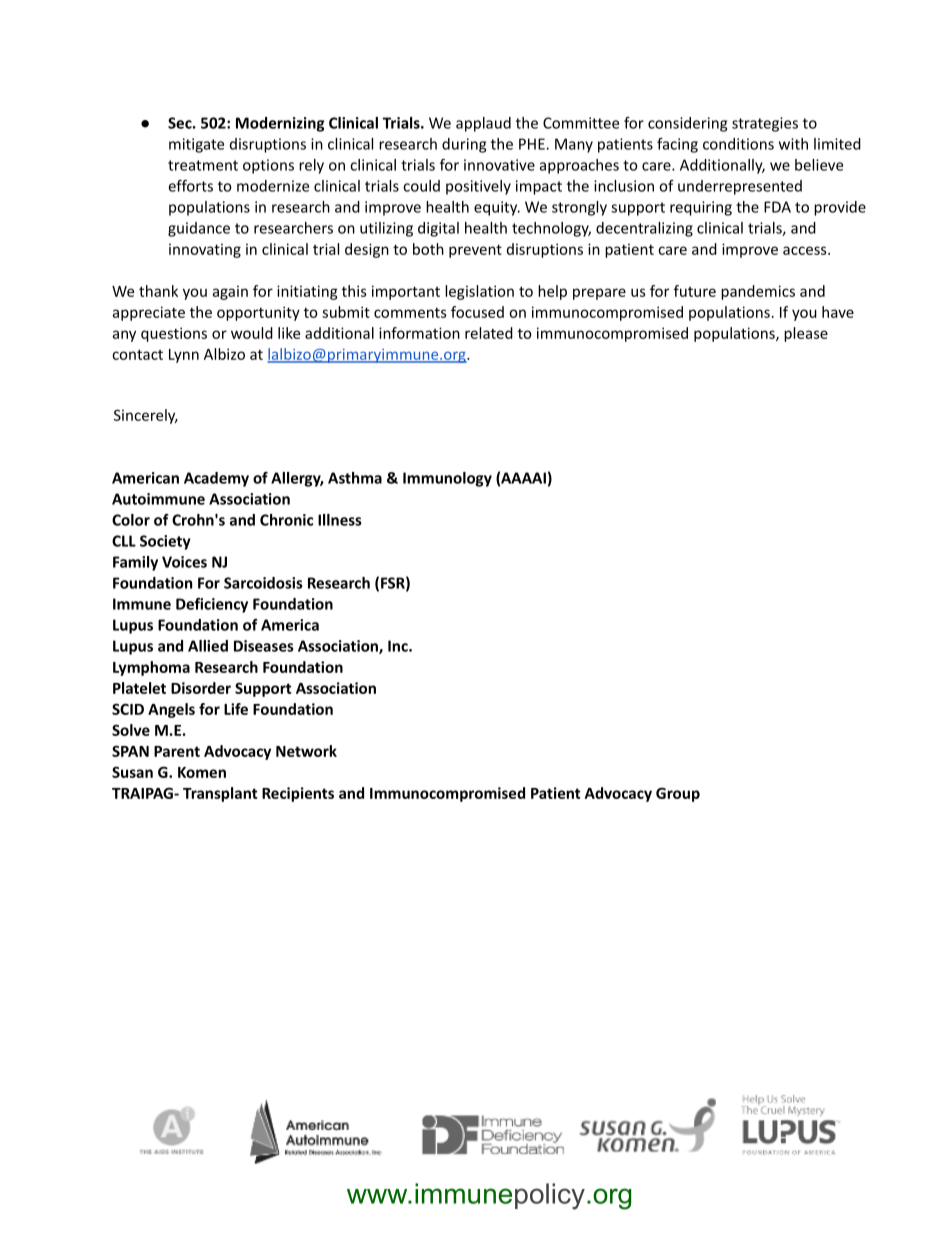 This screenshot has height=1233, width=952. What do you see at coordinates (464, 145) in the screenshot?
I see `during` at bounding box center [464, 145].
